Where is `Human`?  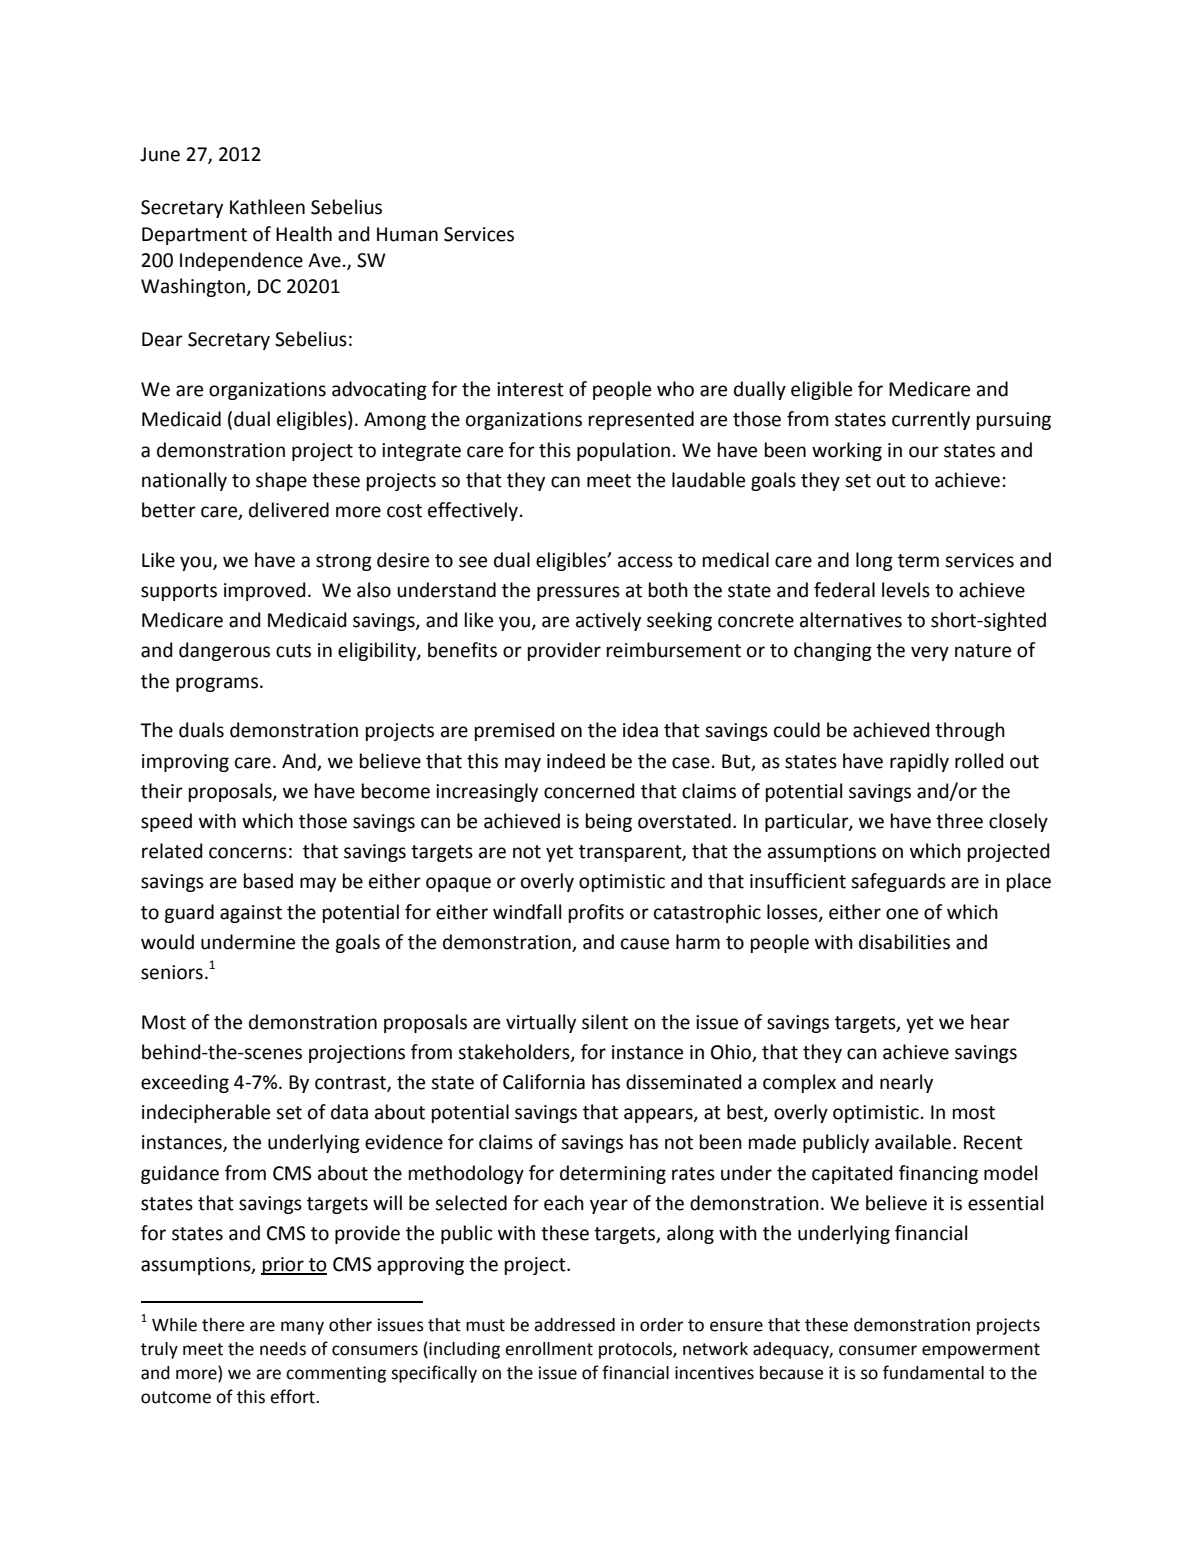
Human is located at coordinates (407, 234).
